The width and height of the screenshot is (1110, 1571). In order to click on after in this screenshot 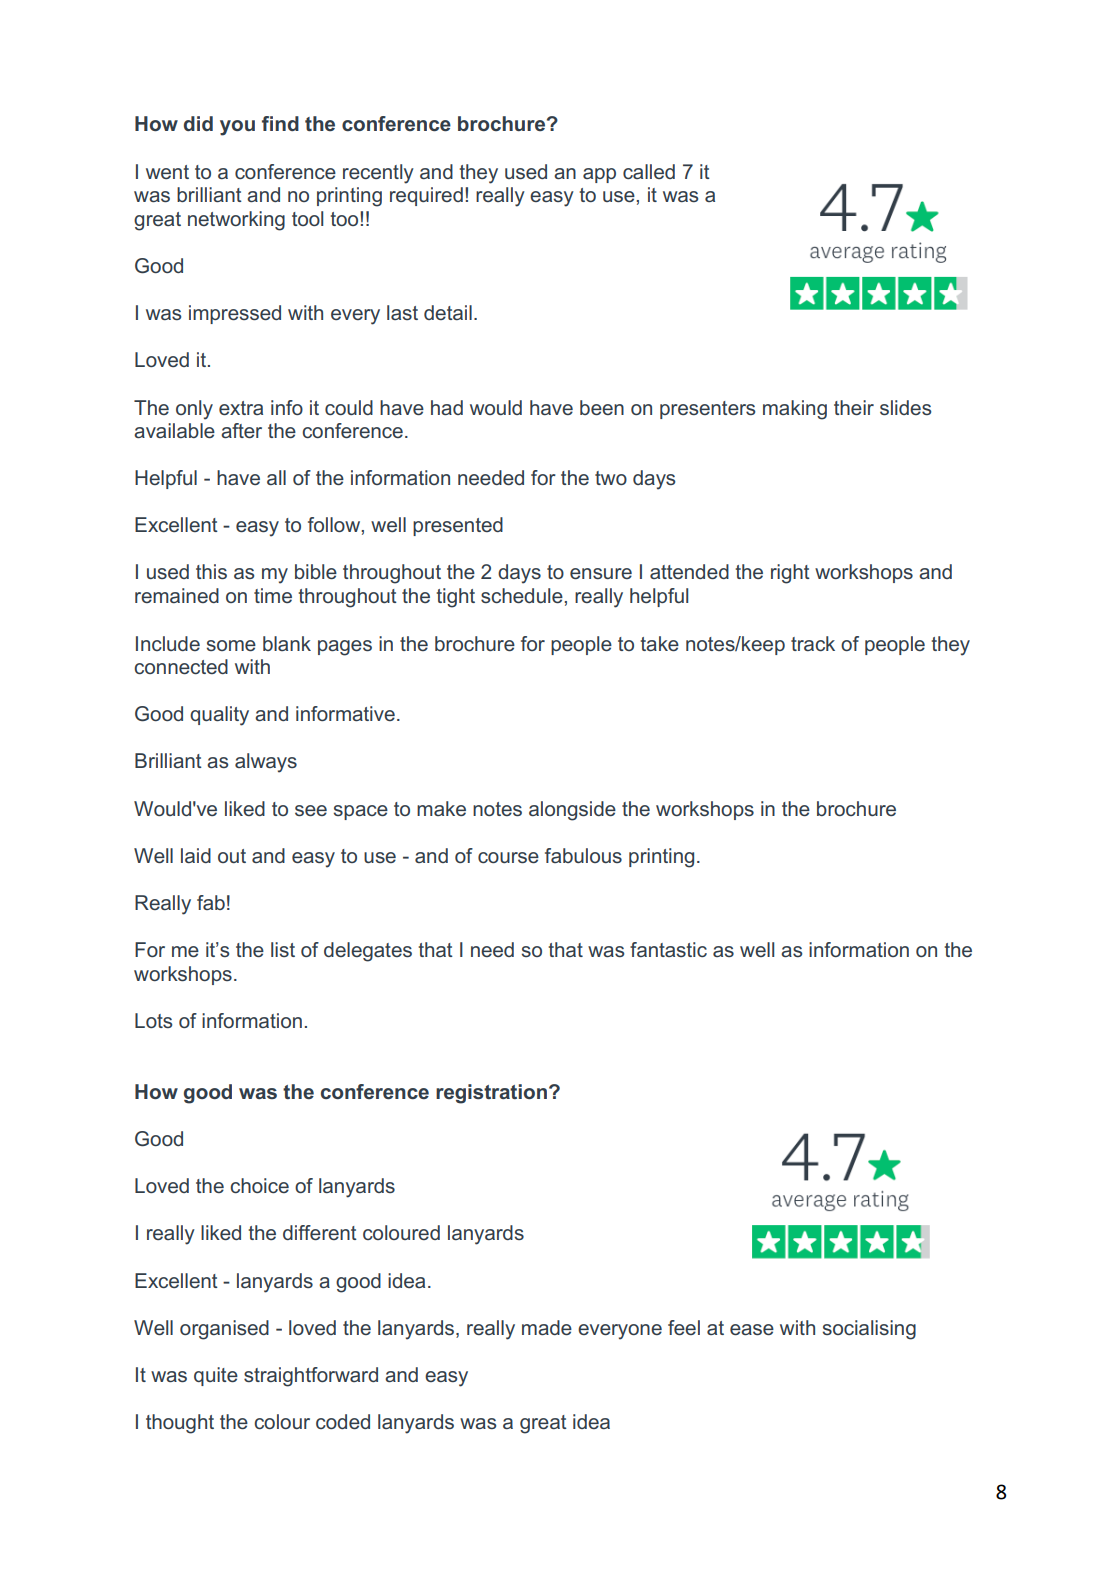, I will do `click(241, 430)`.
